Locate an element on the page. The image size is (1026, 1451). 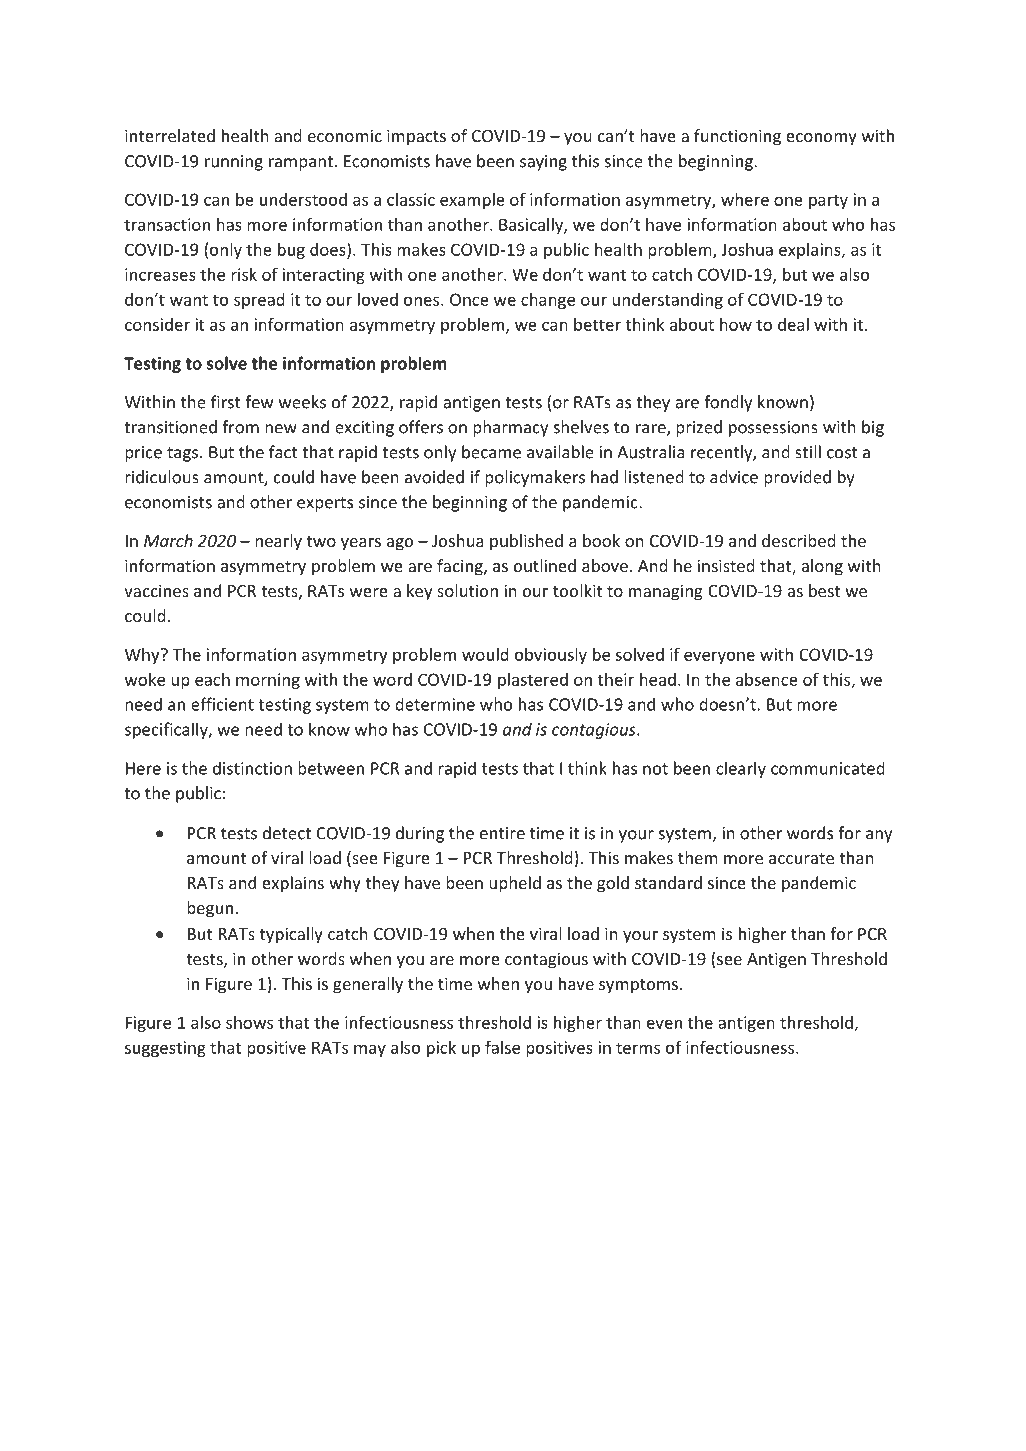
fondly is located at coordinates (728, 403).
